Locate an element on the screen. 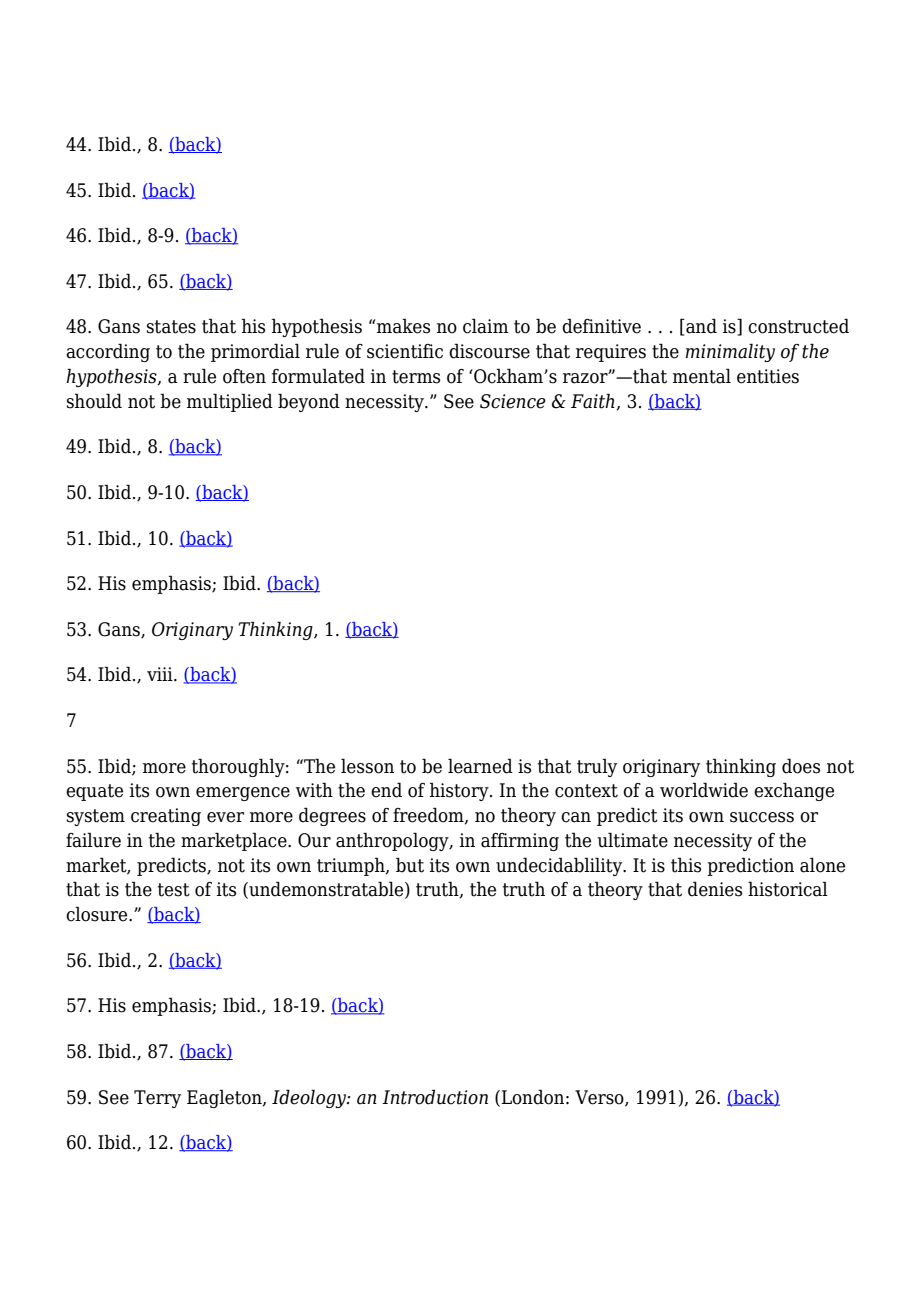 The image size is (924, 1308). and is located at coordinates (700, 326).
